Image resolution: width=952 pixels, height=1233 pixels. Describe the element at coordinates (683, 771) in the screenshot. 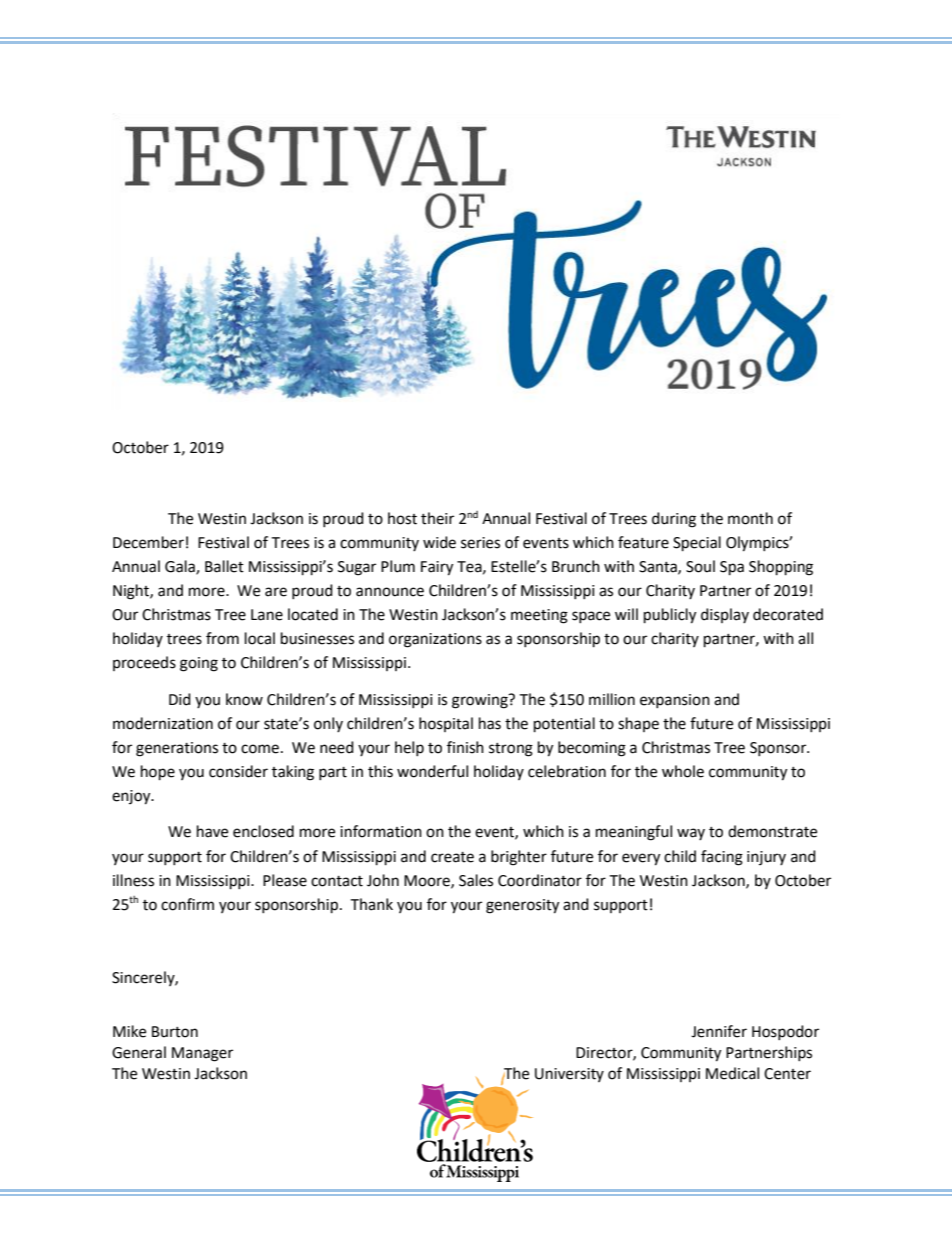

I see `whole` at that location.
